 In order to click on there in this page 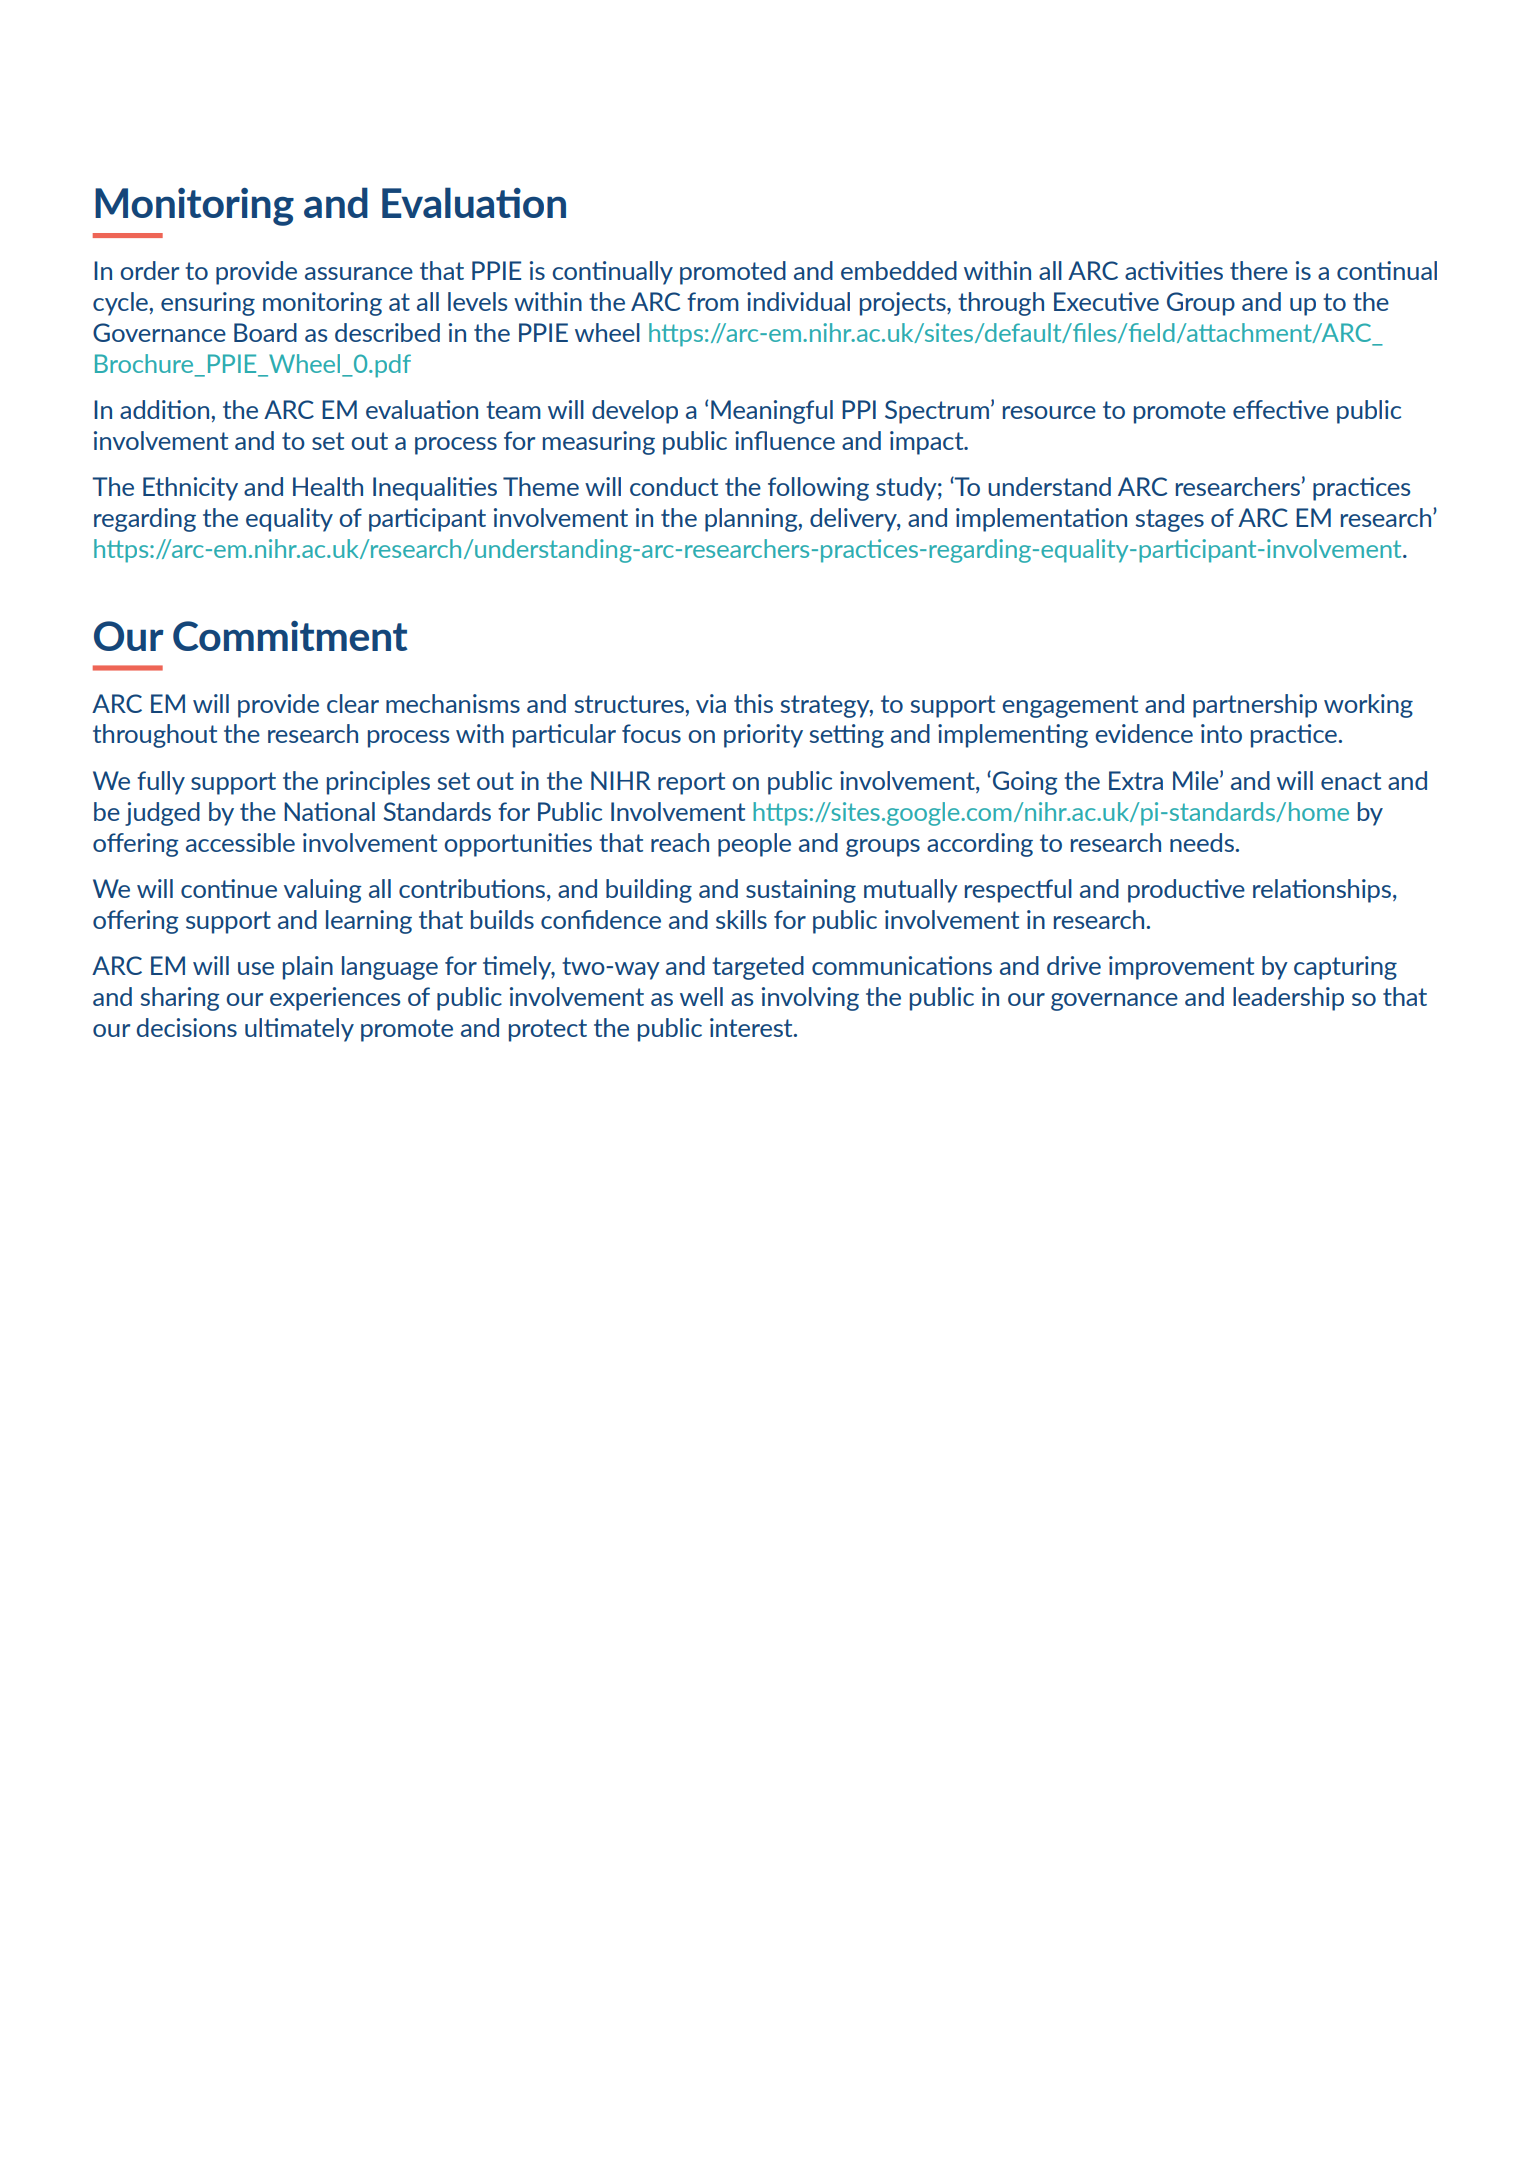, I will do `click(1259, 270)`.
